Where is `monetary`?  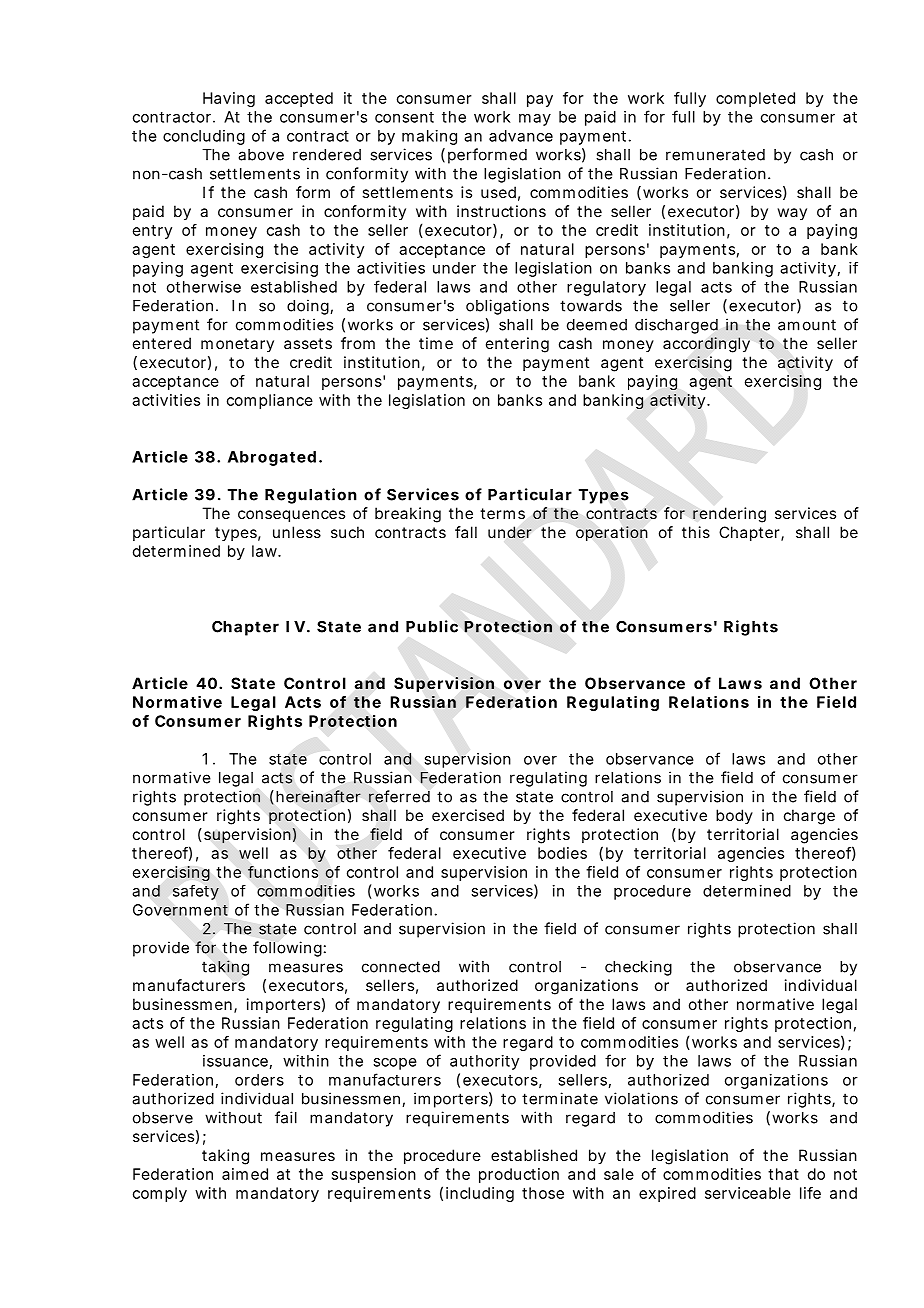 monetary is located at coordinates (237, 345).
